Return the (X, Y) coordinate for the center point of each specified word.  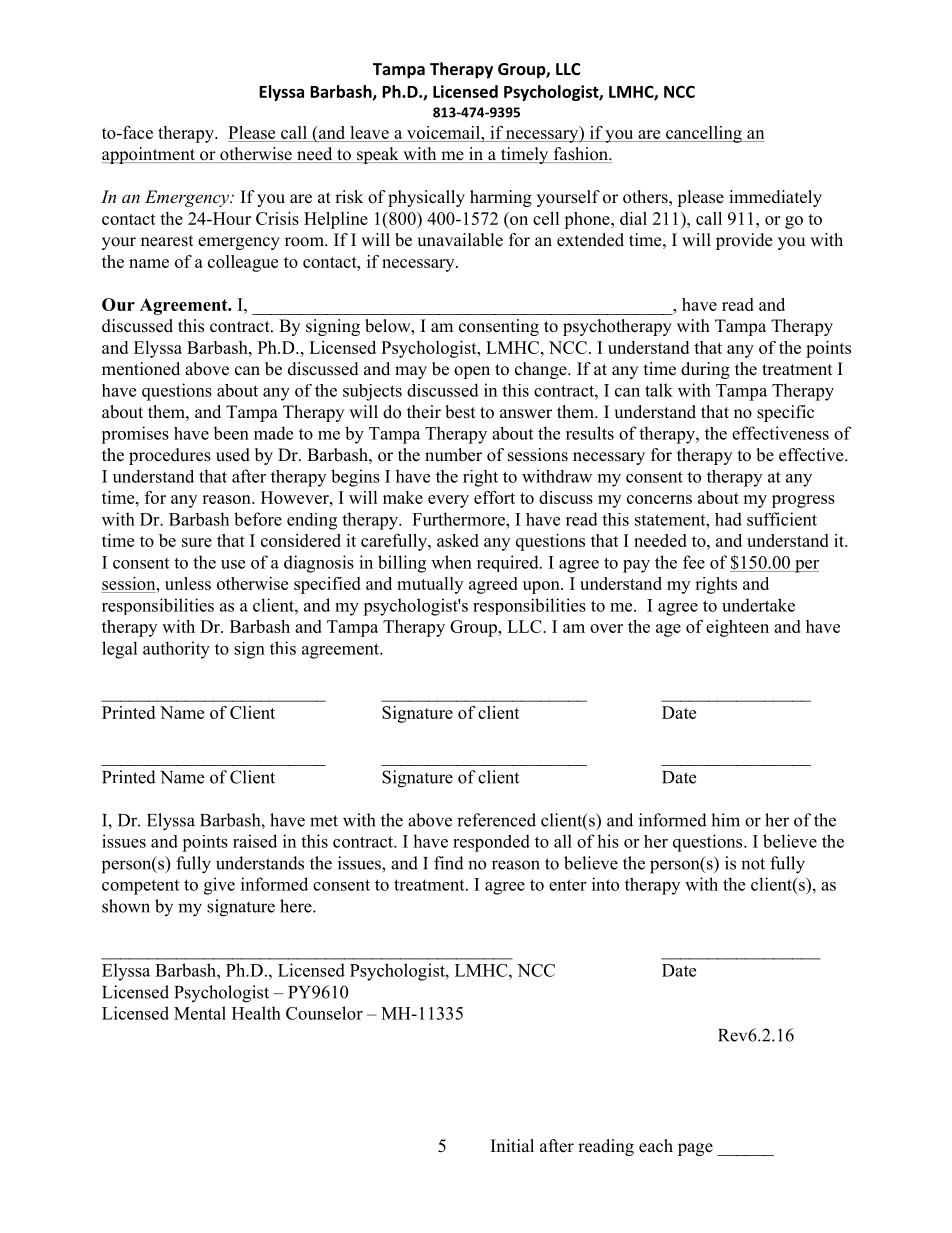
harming (501, 198)
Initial (512, 1145)
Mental (200, 1013)
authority (176, 650)
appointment (149, 155)
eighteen (737, 628)
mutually (430, 585)
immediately (775, 198)
